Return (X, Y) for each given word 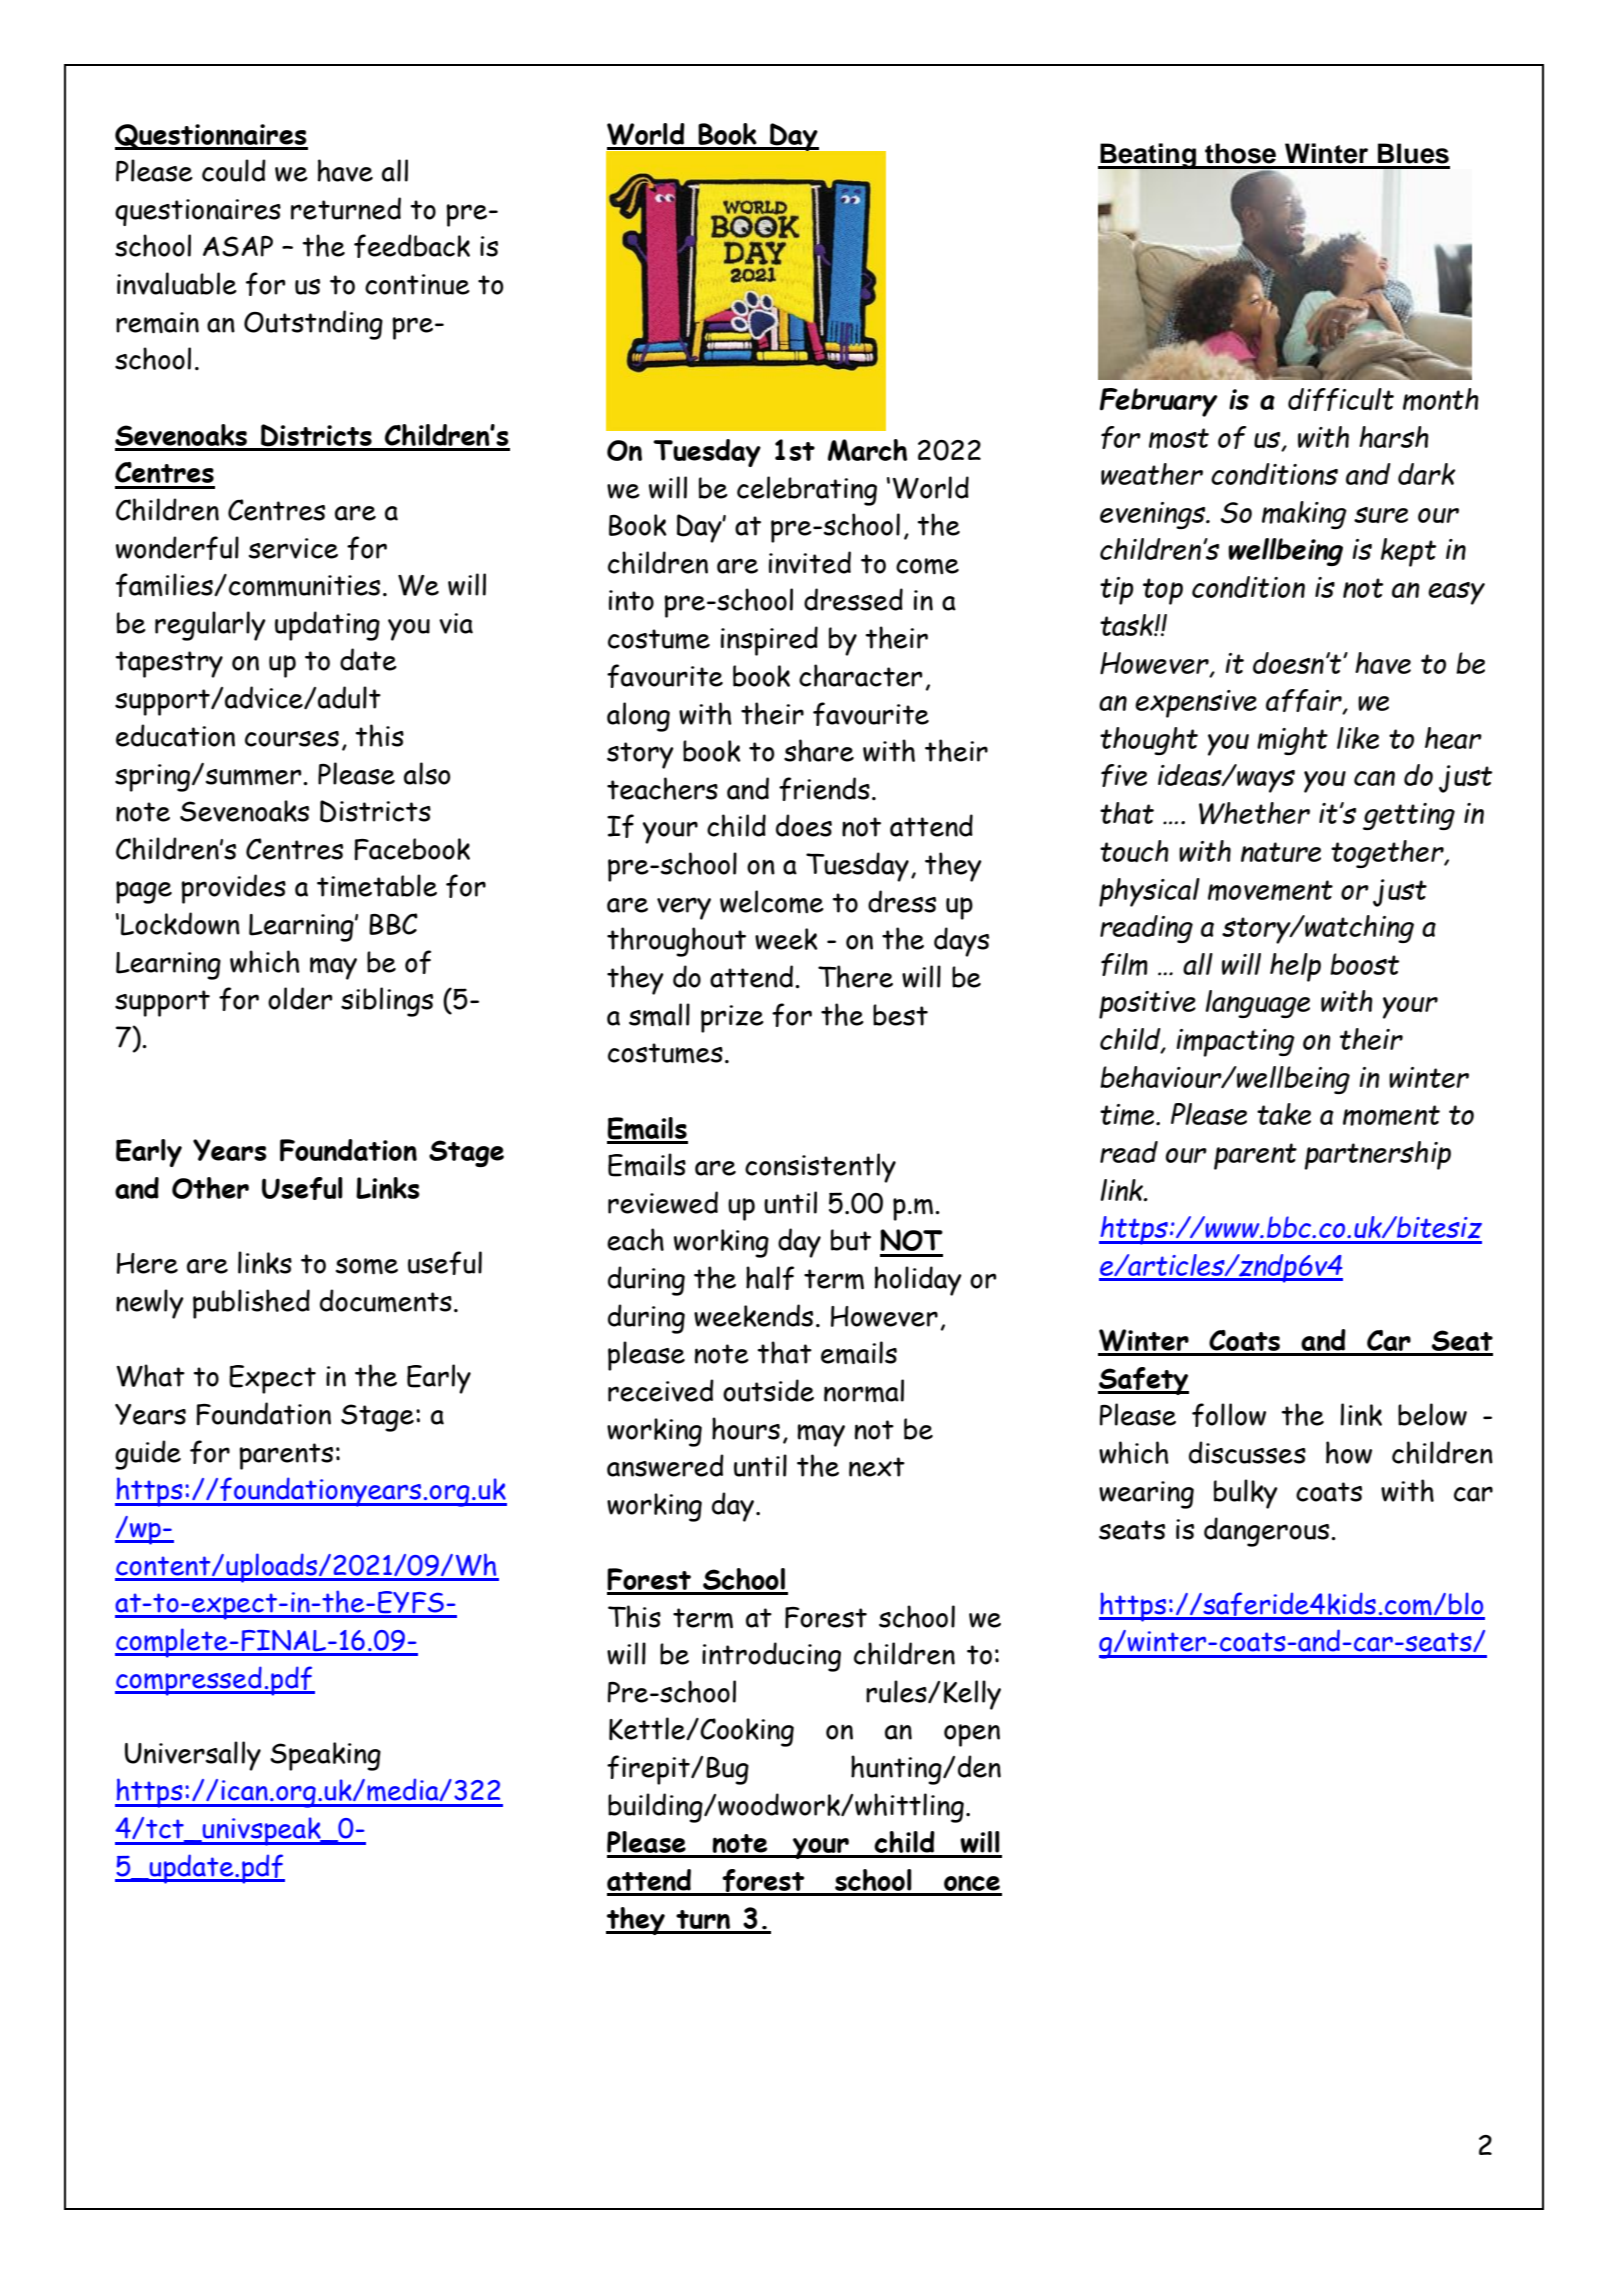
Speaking (325, 1756)
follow (1229, 1415)
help (1295, 967)
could (234, 170)
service (293, 548)
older (300, 998)
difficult (1341, 399)
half (770, 1278)
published (251, 1304)
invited (810, 562)
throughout (676, 942)
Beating (1148, 157)
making (1304, 515)
